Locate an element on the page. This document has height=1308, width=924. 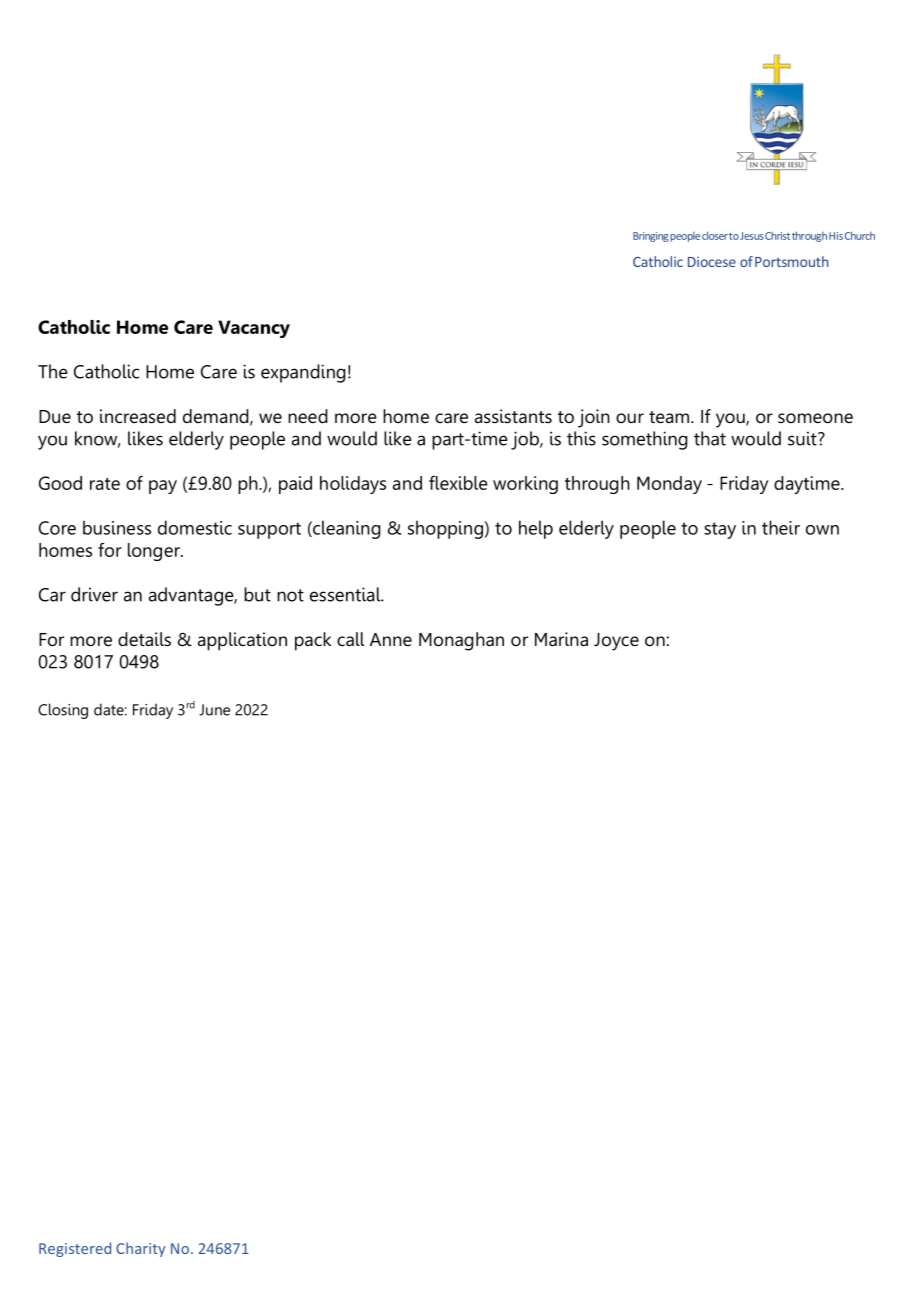
expanding is located at coordinates (303, 373).
